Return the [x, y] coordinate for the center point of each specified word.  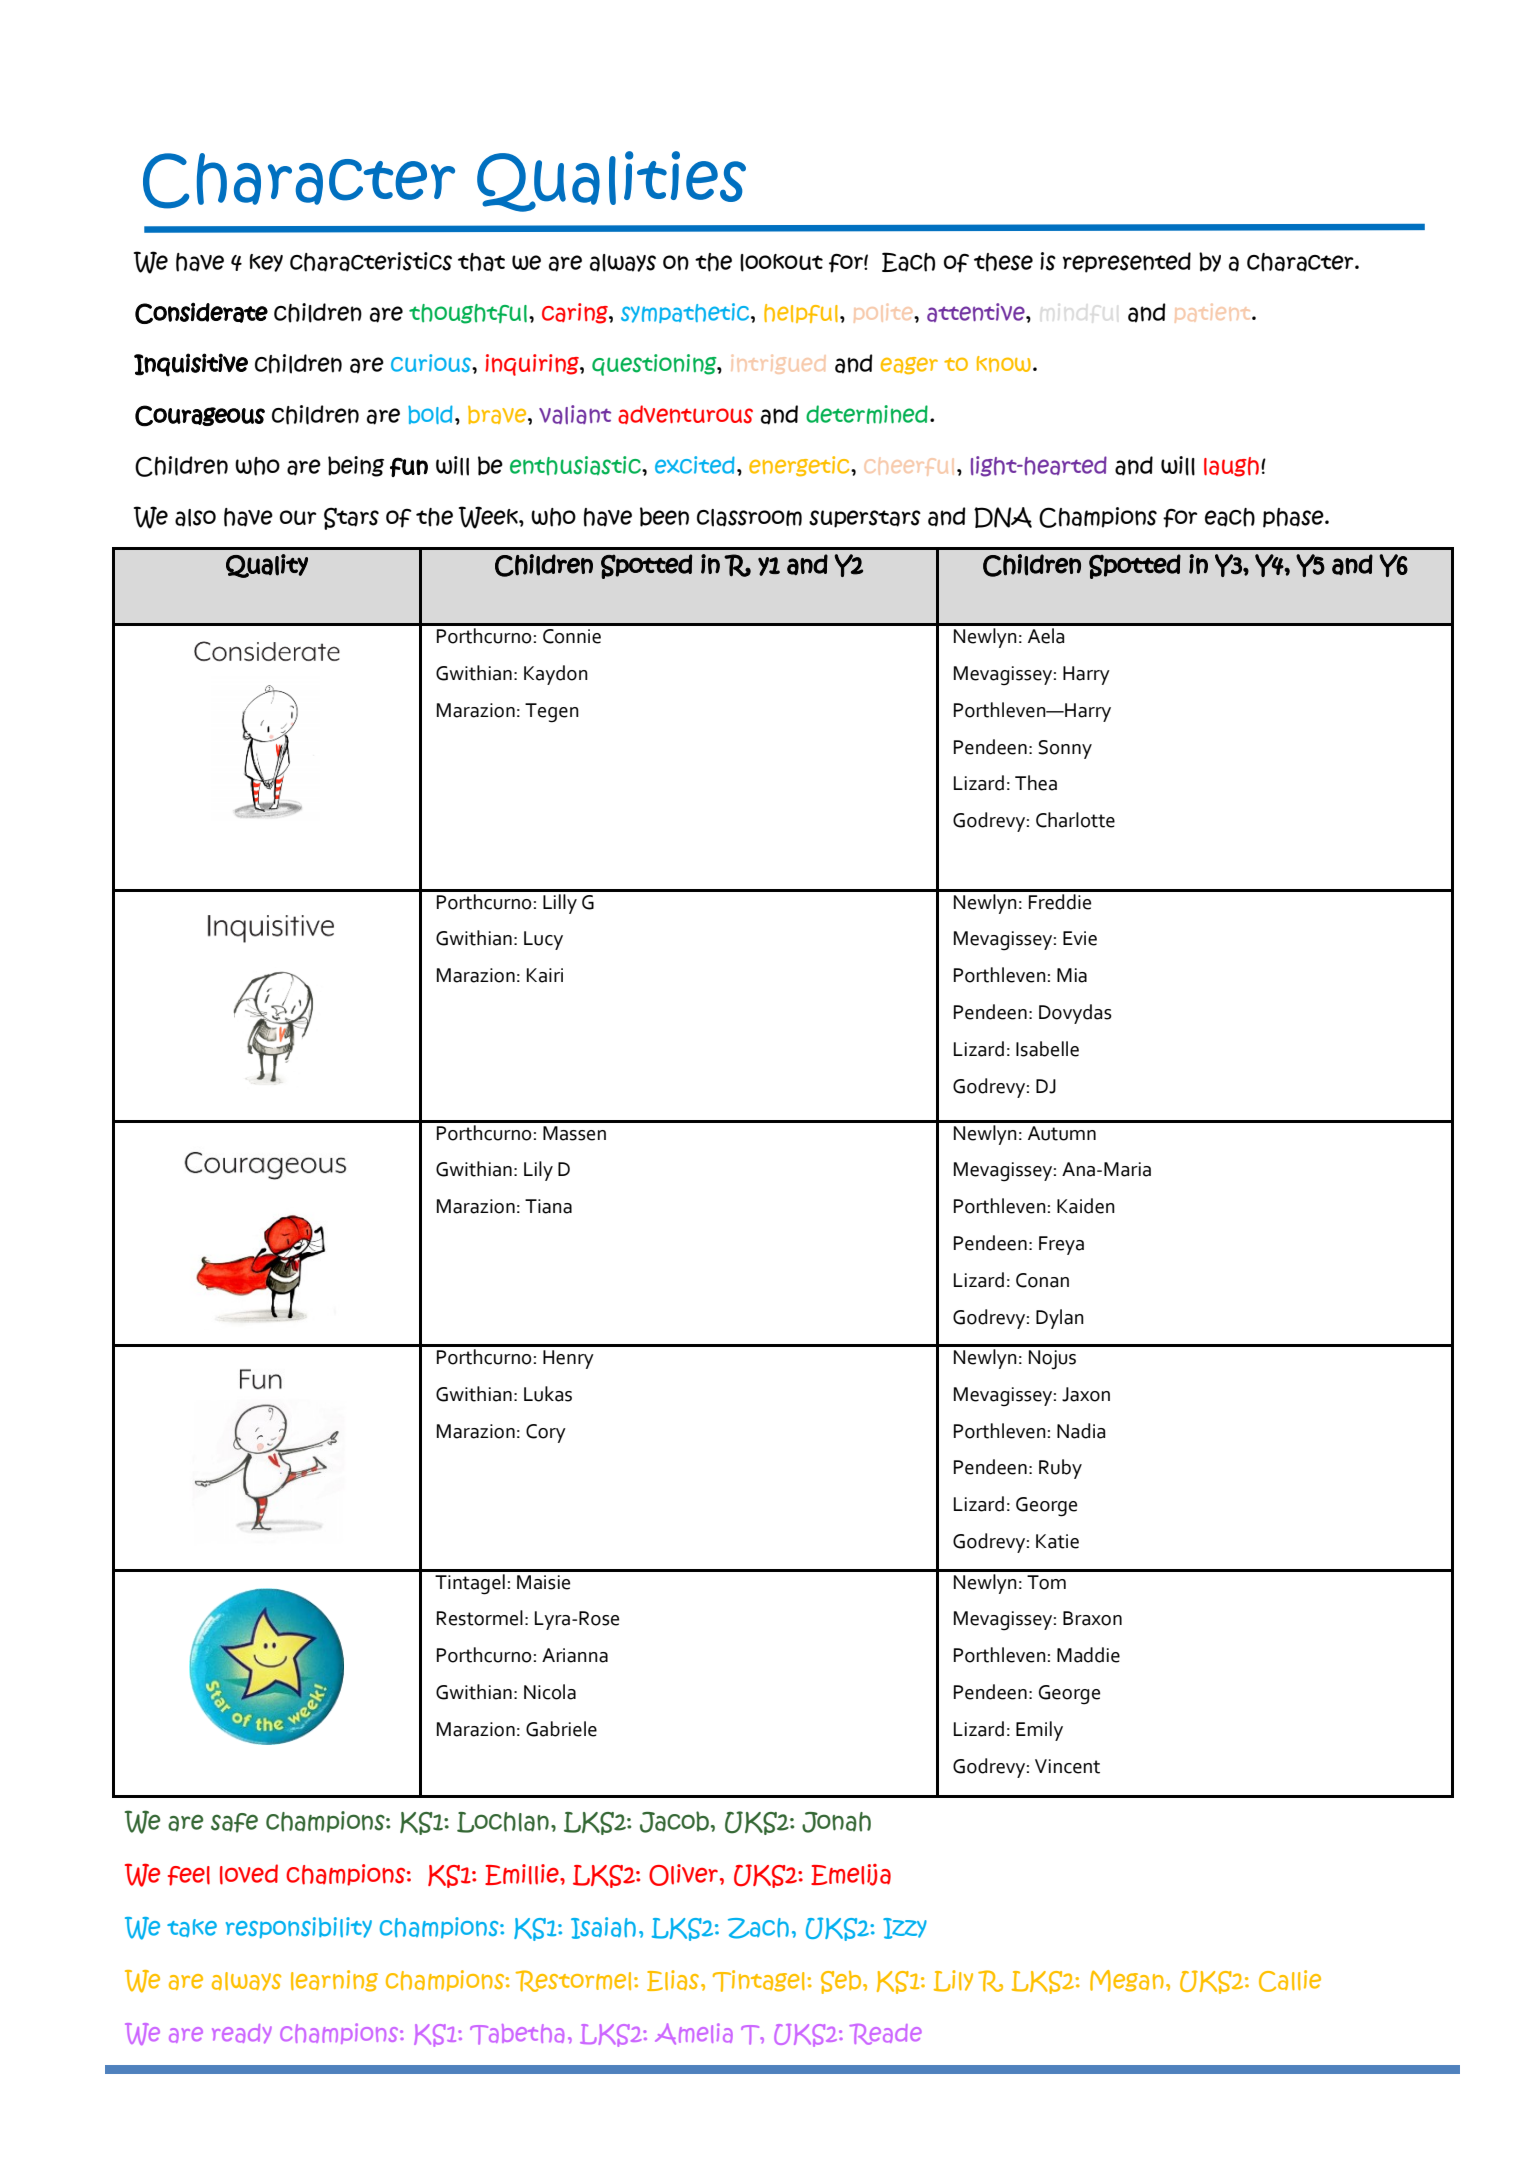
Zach [758, 1928]
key [266, 263]
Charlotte [1075, 820]
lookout [781, 263]
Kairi [545, 975]
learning [334, 1981]
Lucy [543, 940]
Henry [568, 1359]
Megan [1127, 1981]
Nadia [1081, 1431]
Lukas [548, 1394]
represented [1127, 262]
